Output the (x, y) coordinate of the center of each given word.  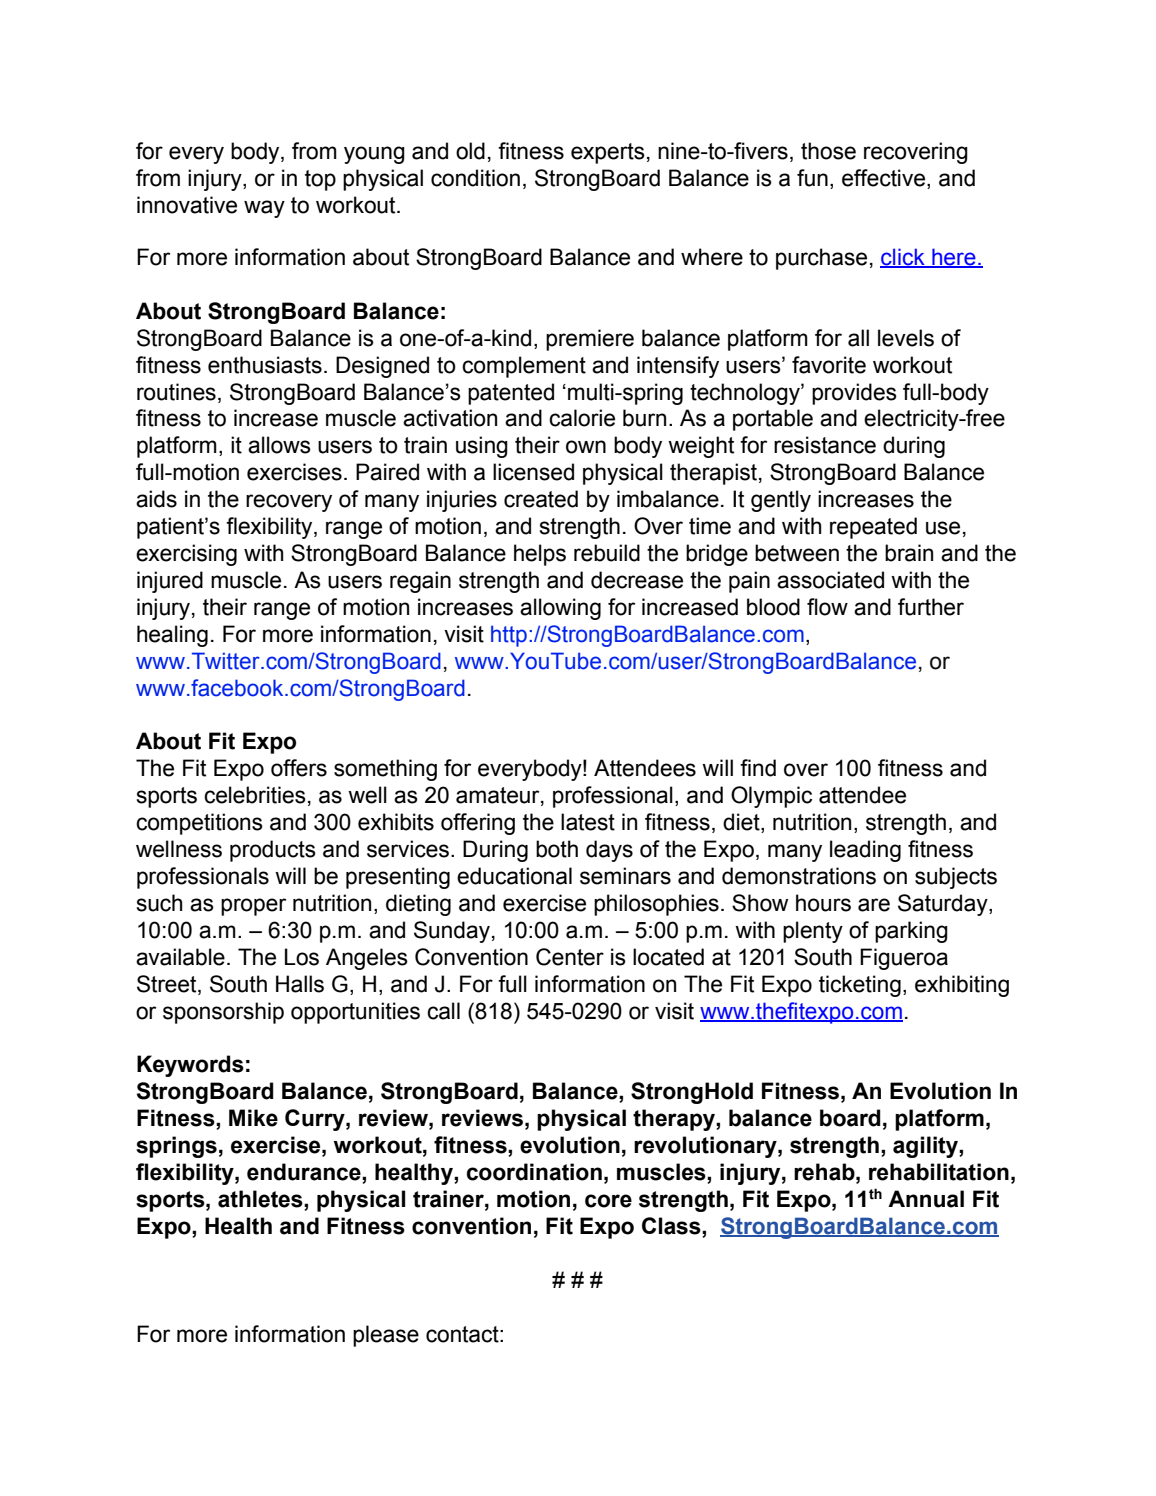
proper (253, 907)
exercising (186, 555)
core (608, 1201)
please (386, 1336)
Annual (926, 1199)
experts (608, 153)
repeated (873, 528)
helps (540, 555)
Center (570, 957)
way (264, 209)
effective (885, 178)
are (874, 905)
